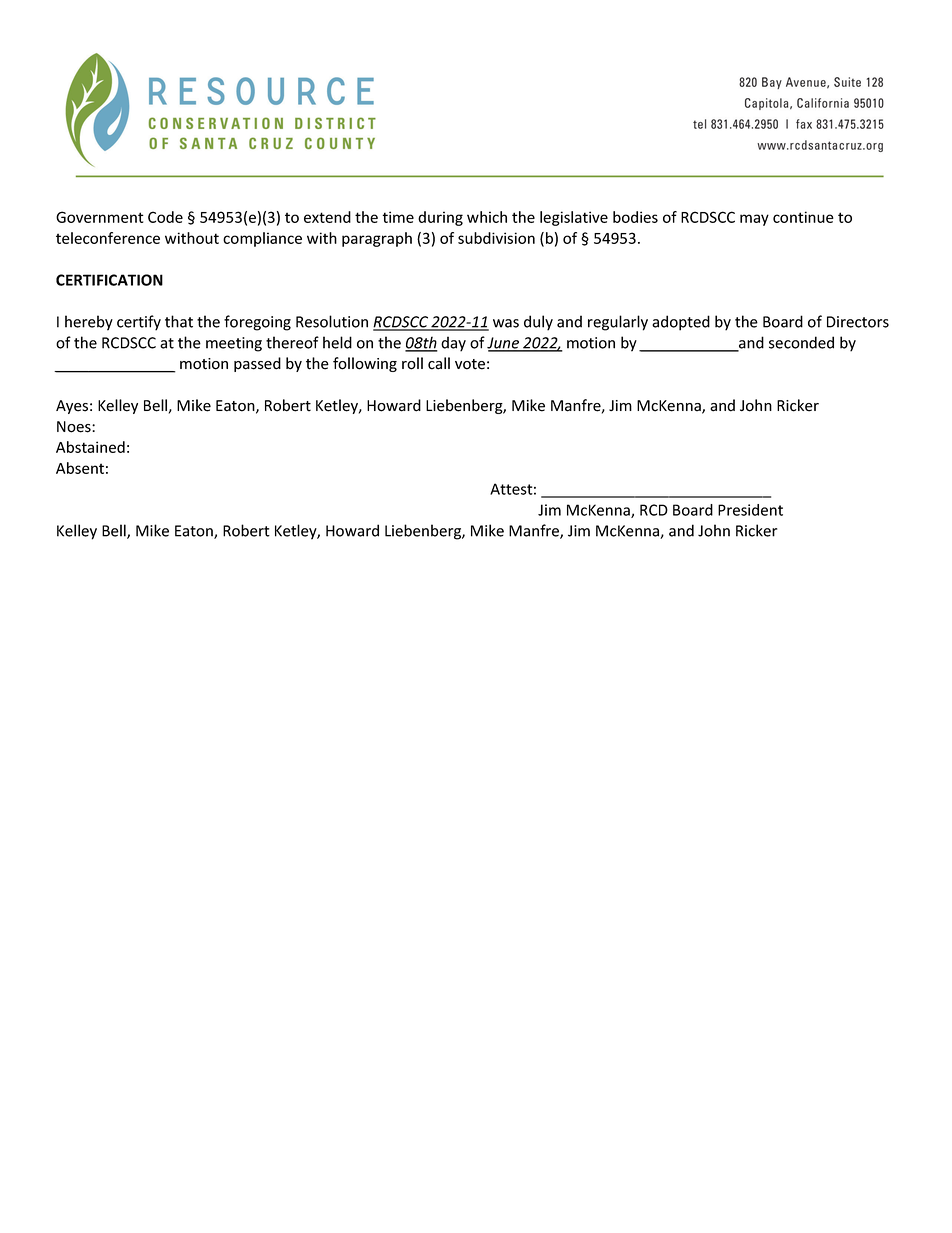 The height and width of the page is (1233, 952). Describe the element at coordinates (75, 427) in the page. I see `Noes` at that location.
